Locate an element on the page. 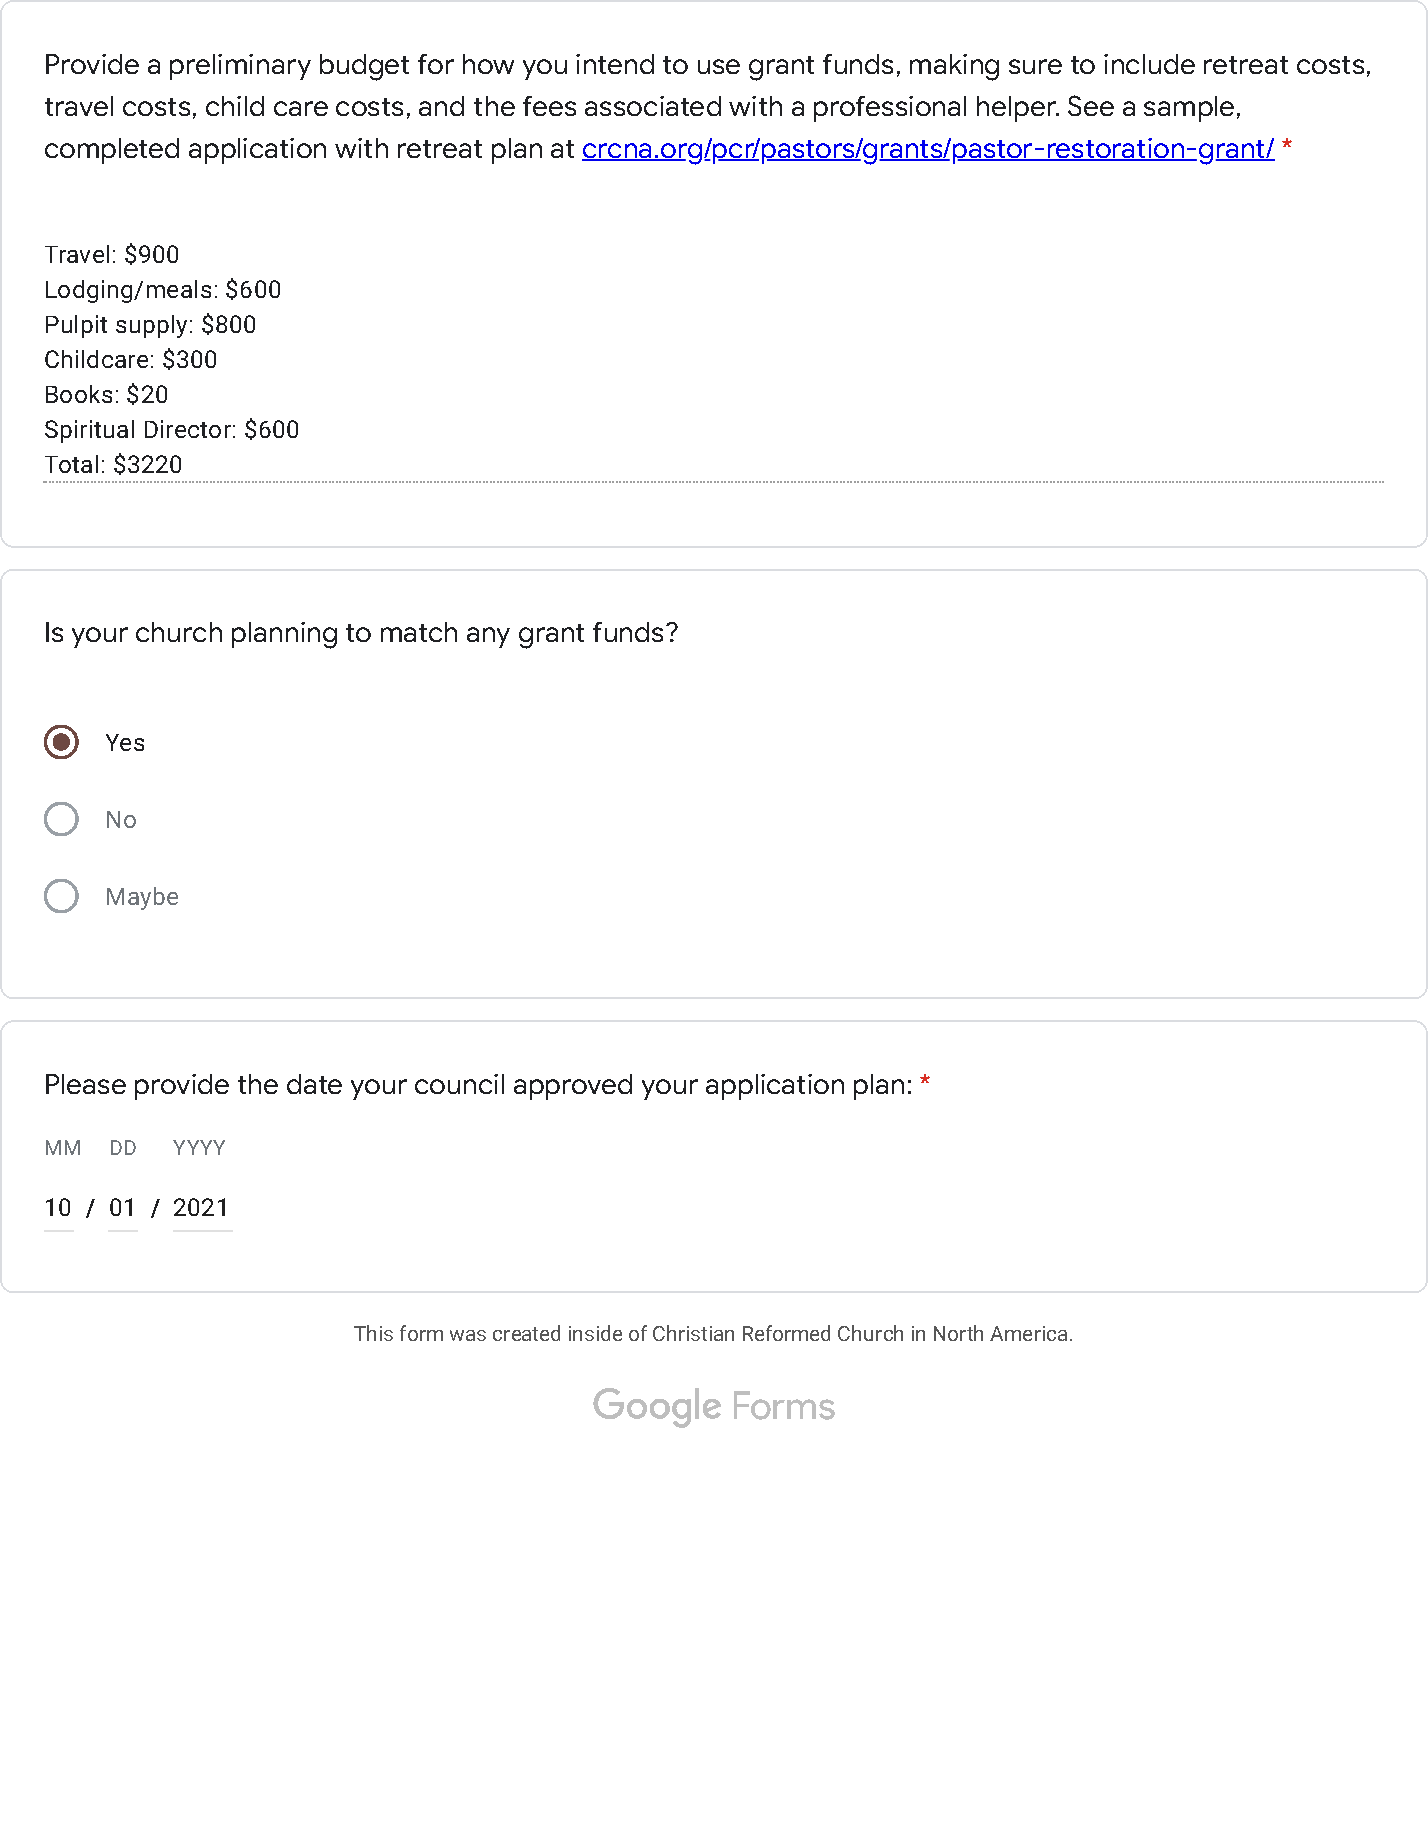  preliminary is located at coordinates (240, 67).
